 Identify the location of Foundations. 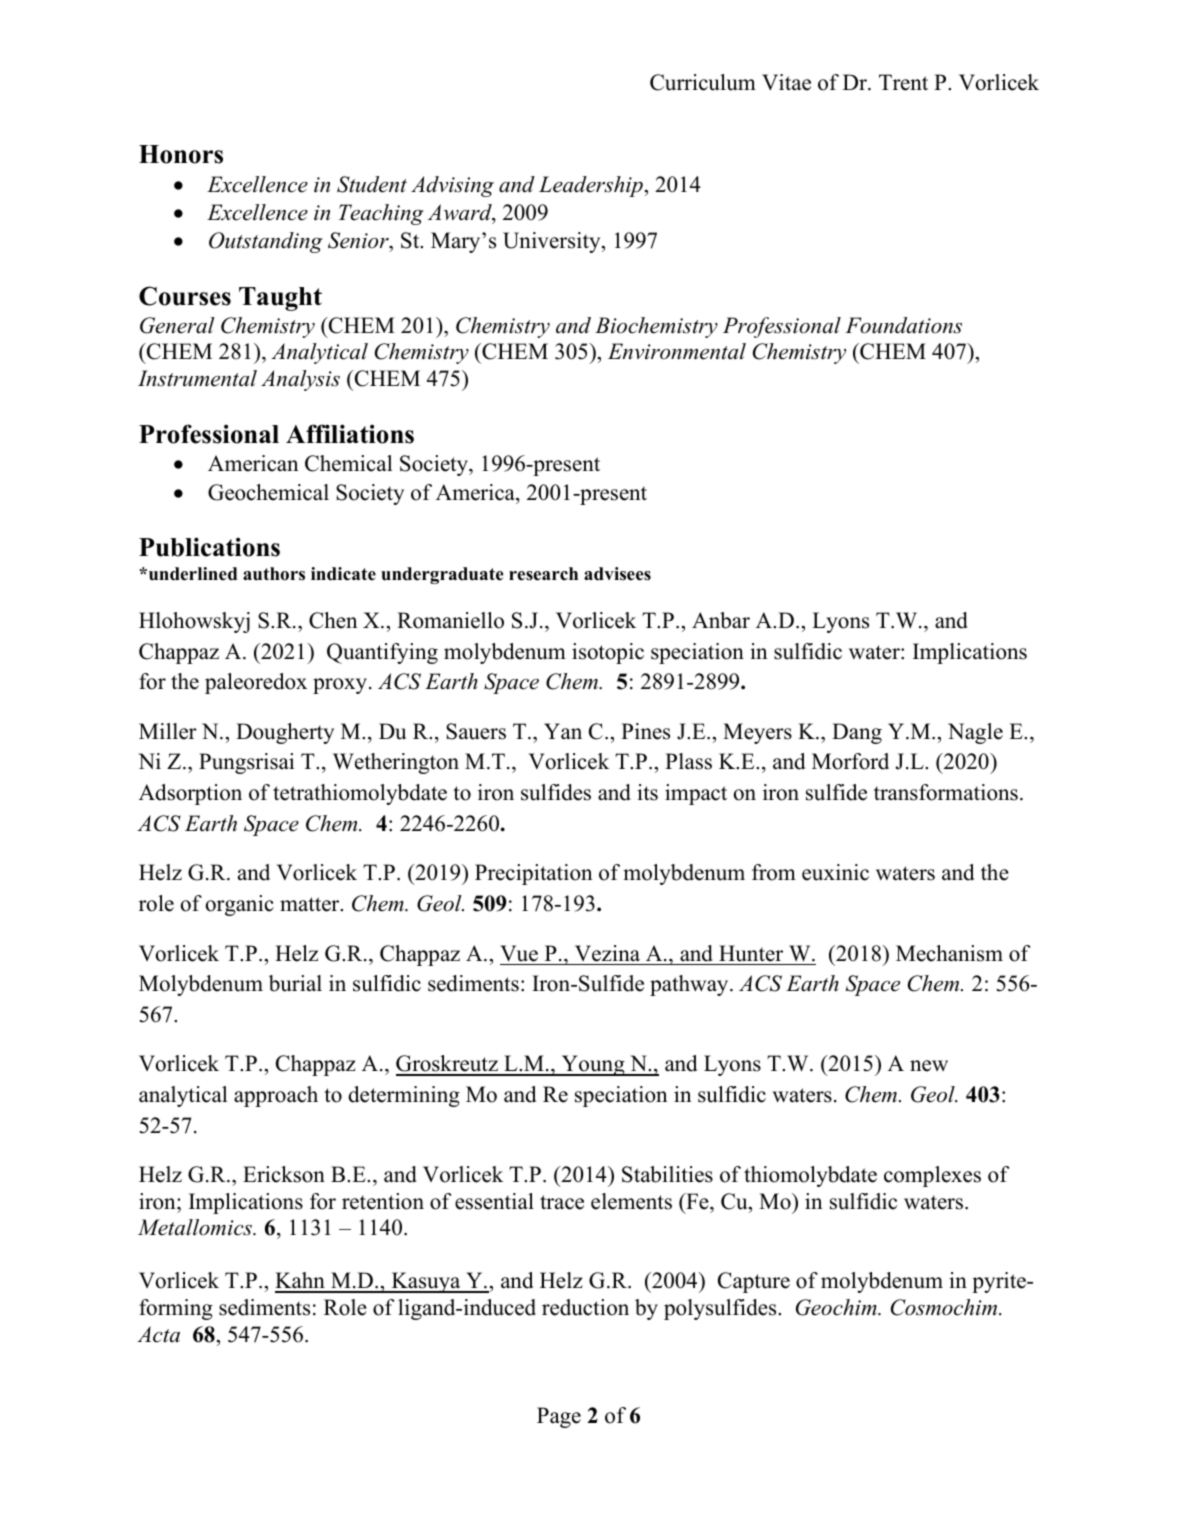
(903, 325).
